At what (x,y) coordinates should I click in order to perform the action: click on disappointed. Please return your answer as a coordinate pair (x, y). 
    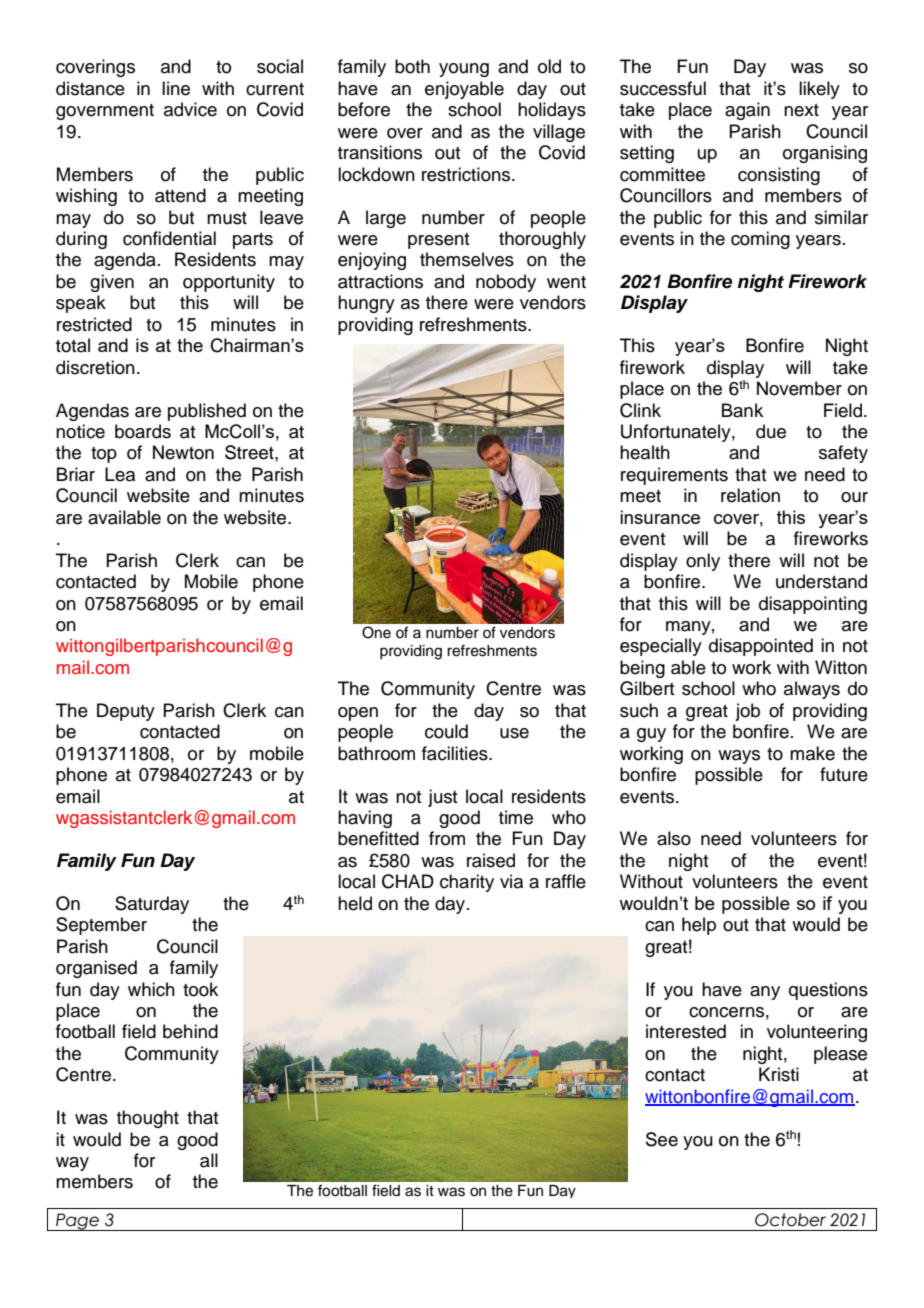
    Looking at the image, I should click on (761, 647).
